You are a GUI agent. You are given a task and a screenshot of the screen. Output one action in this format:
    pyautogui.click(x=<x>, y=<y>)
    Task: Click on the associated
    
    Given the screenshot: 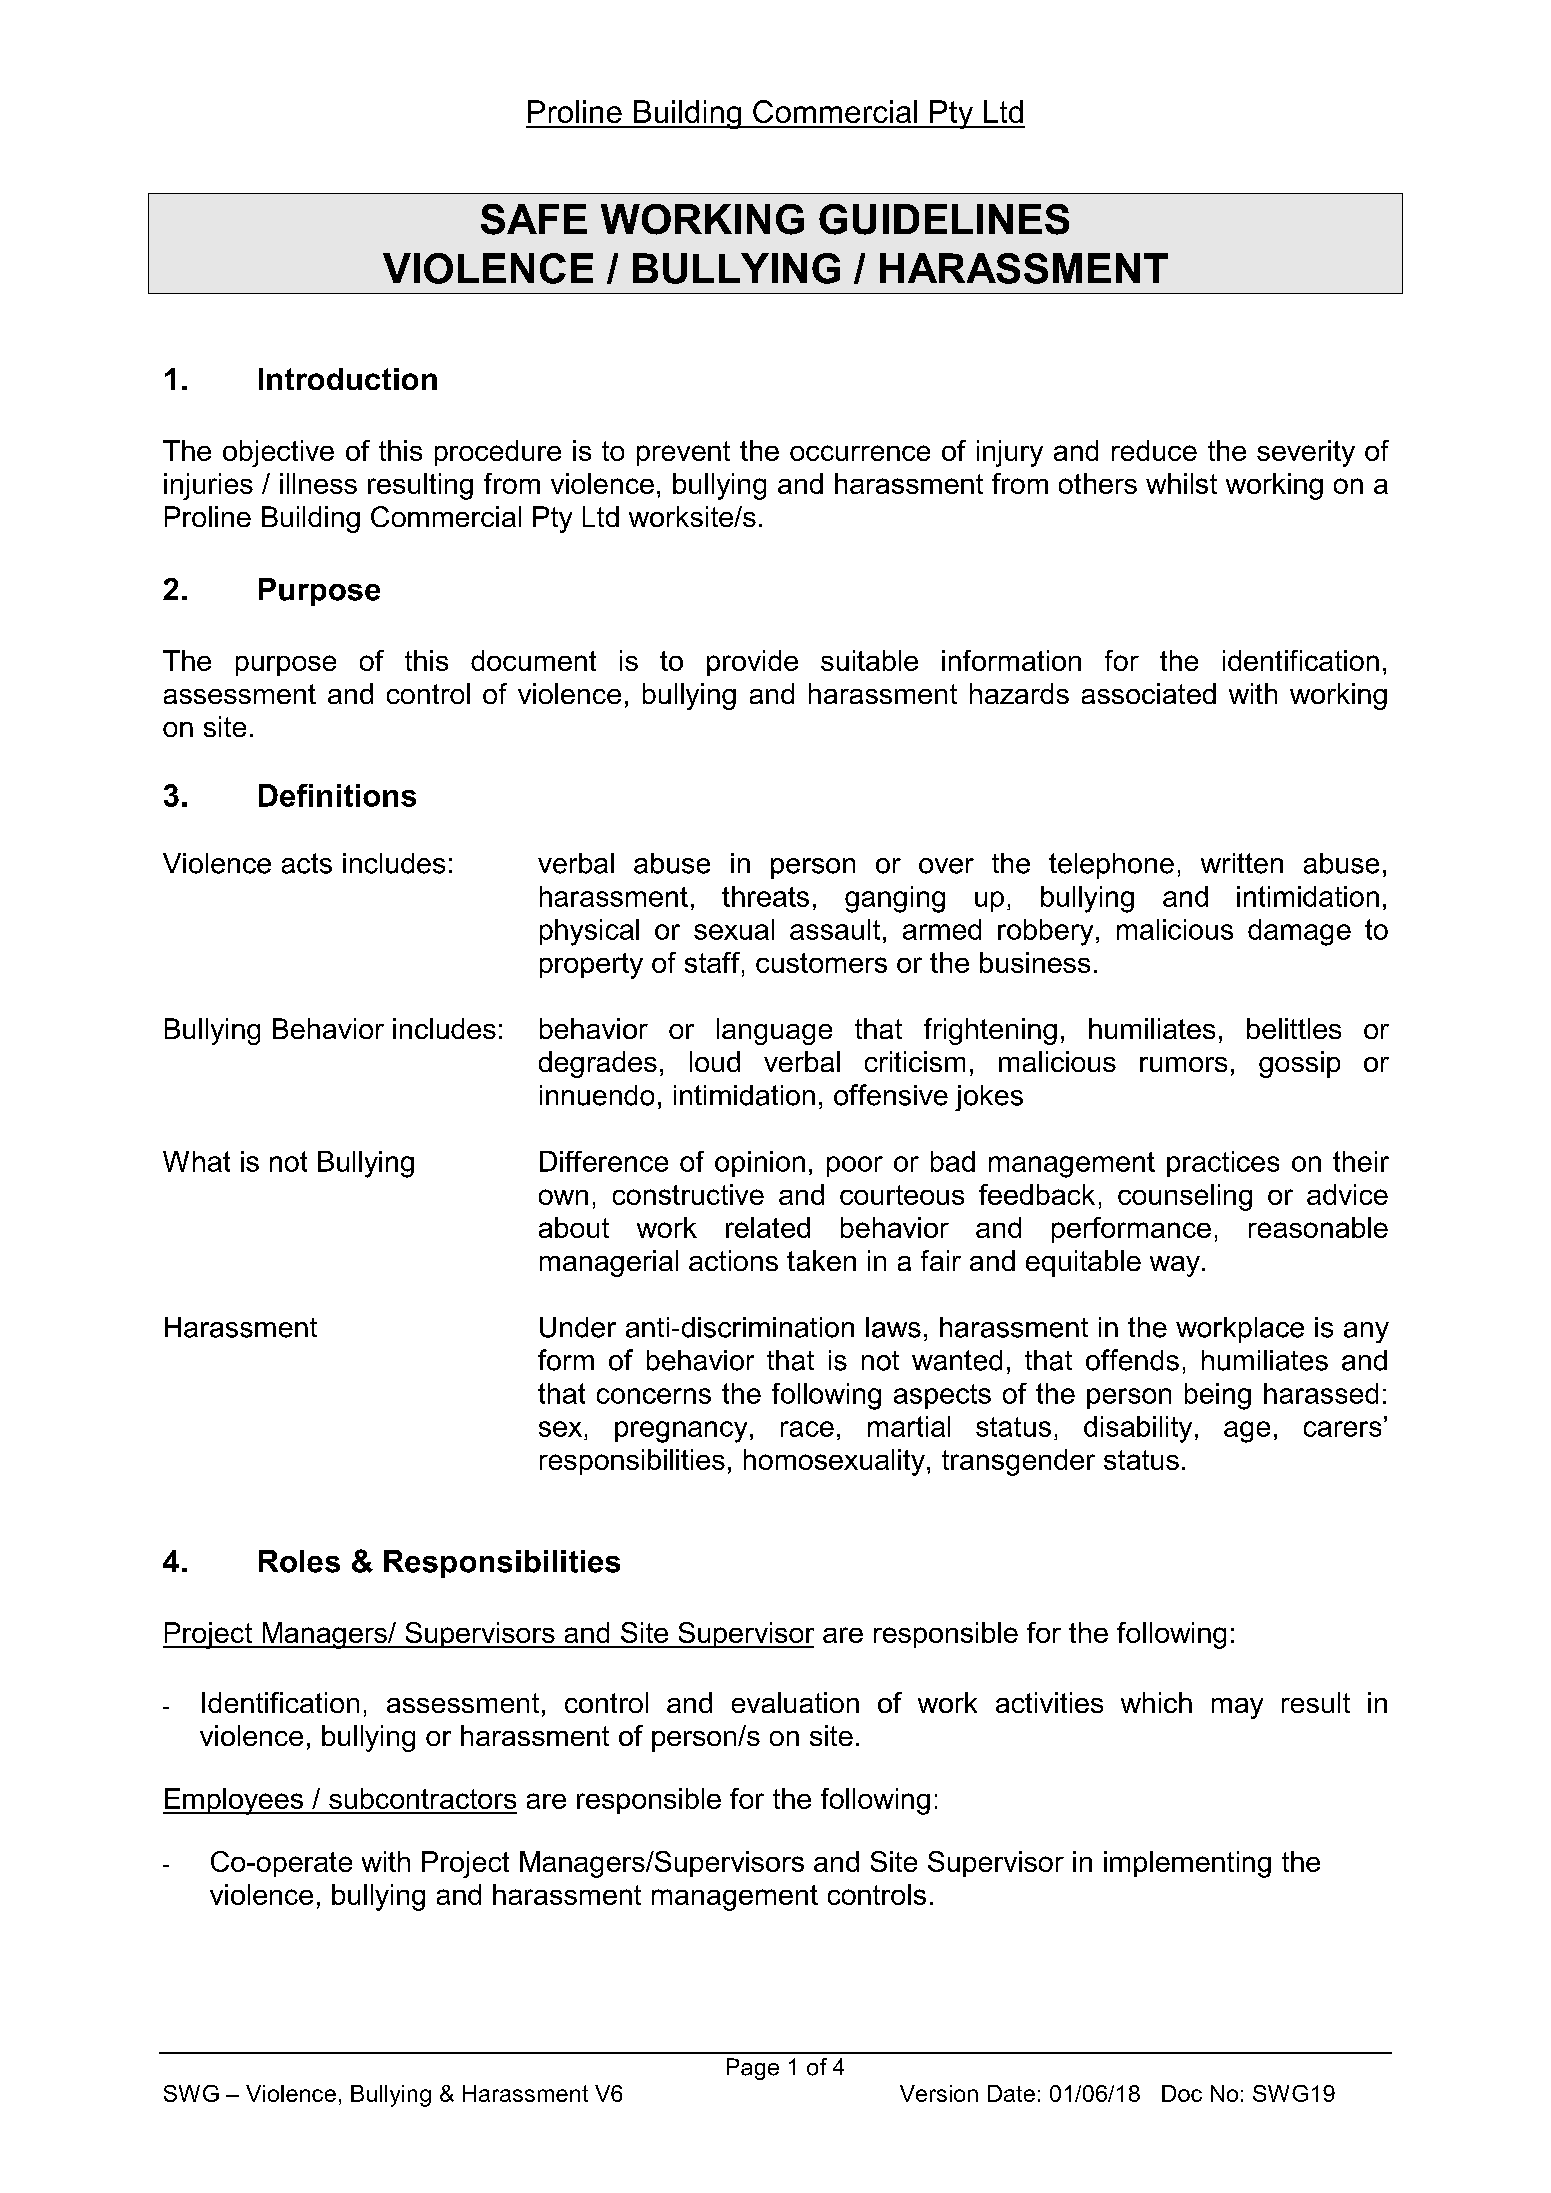 What is the action you would take?
    pyautogui.click(x=1149, y=693)
